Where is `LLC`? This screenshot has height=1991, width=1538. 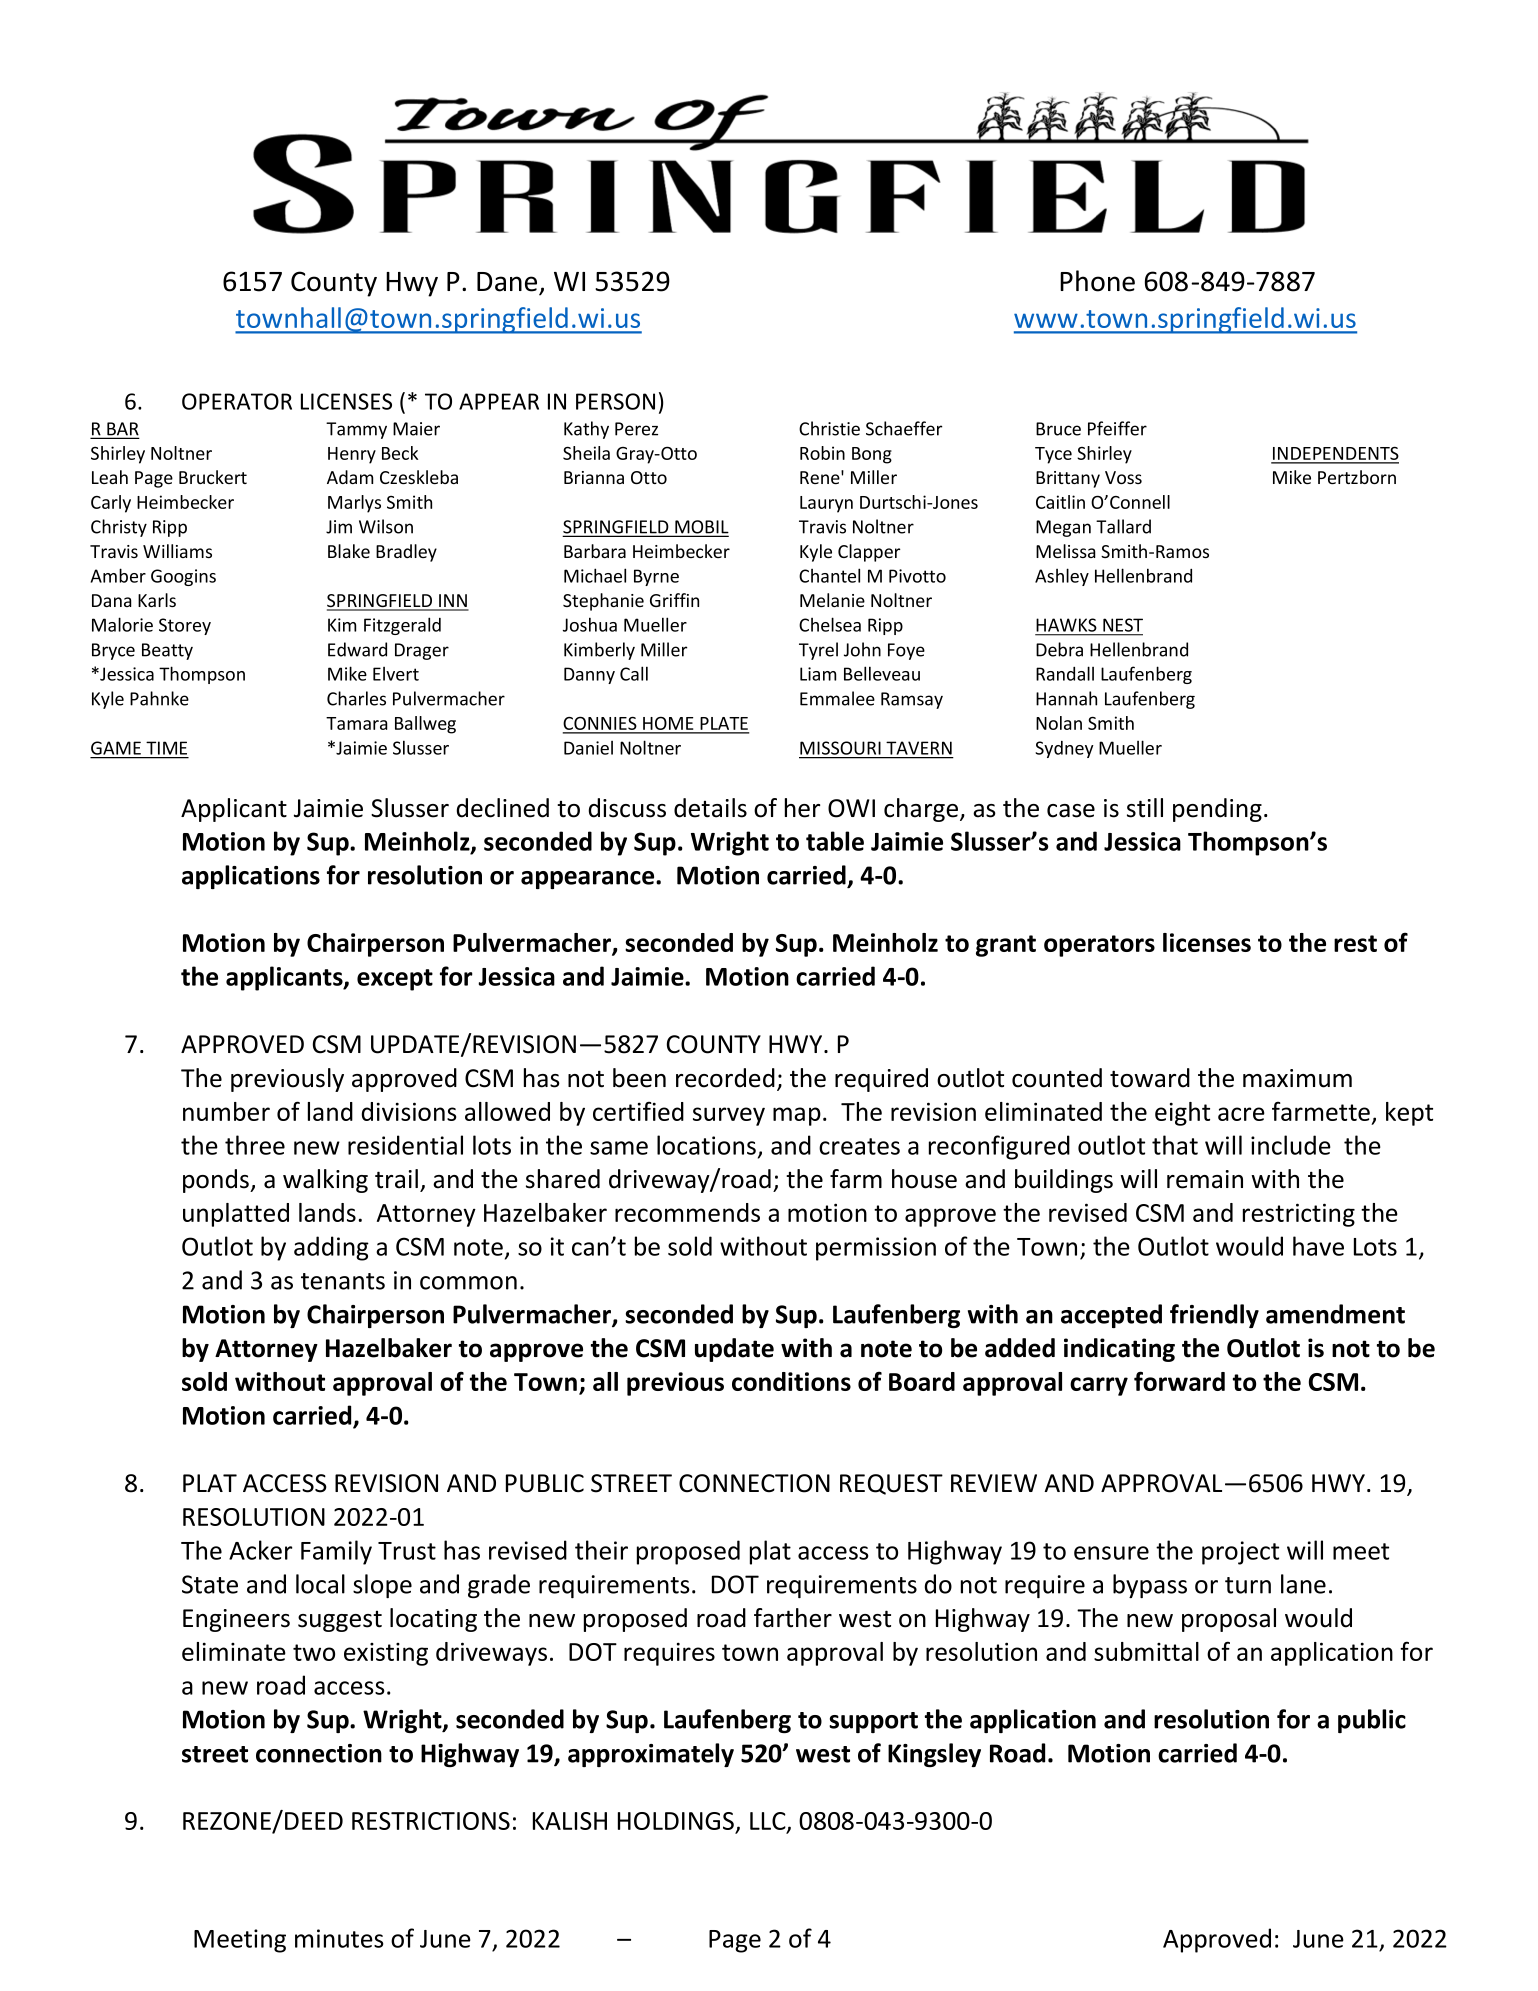
LLC is located at coordinates (769, 1822).
